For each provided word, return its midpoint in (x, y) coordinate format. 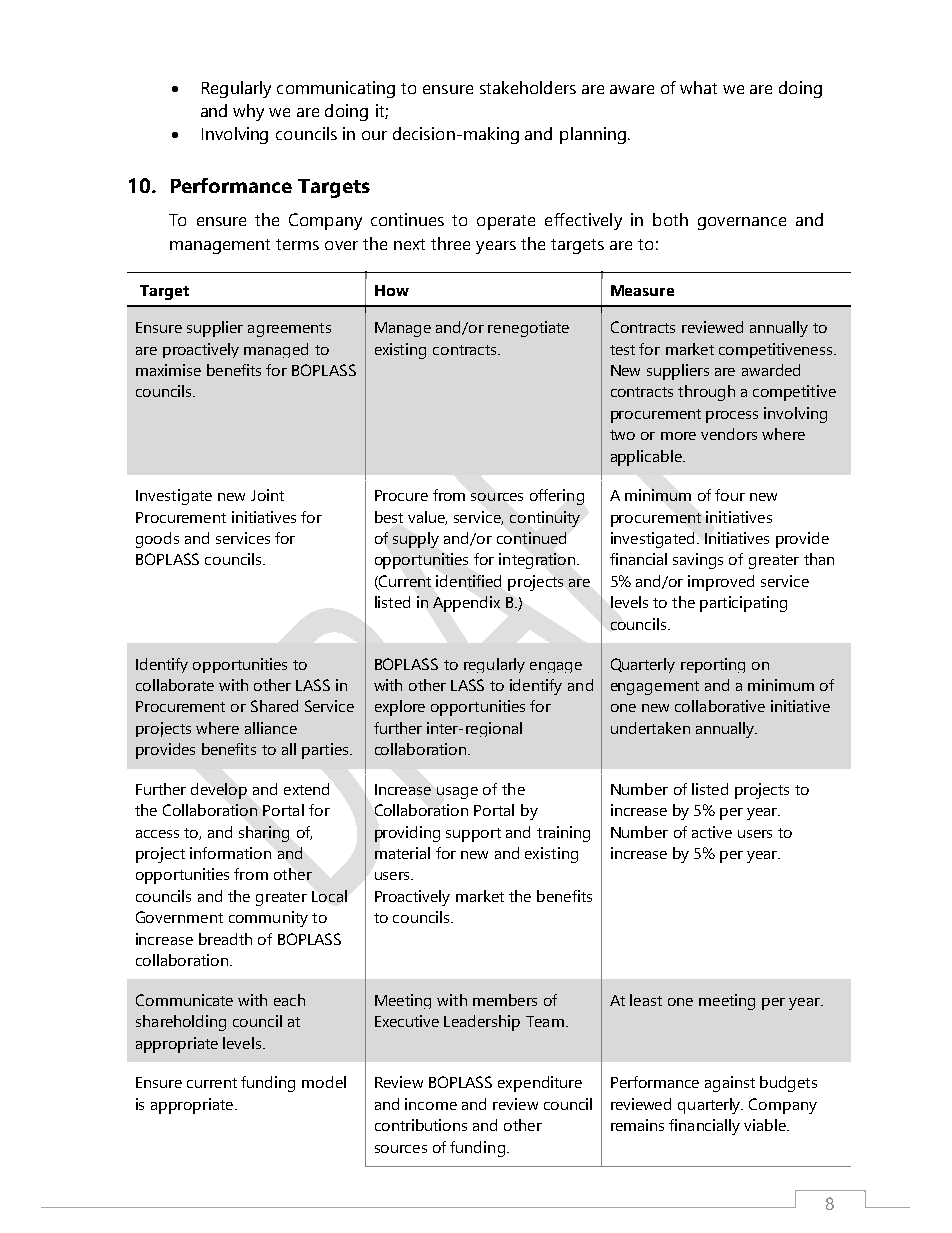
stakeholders (528, 87)
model (324, 1082)
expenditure (540, 1084)
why (248, 112)
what (698, 87)
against (730, 1084)
